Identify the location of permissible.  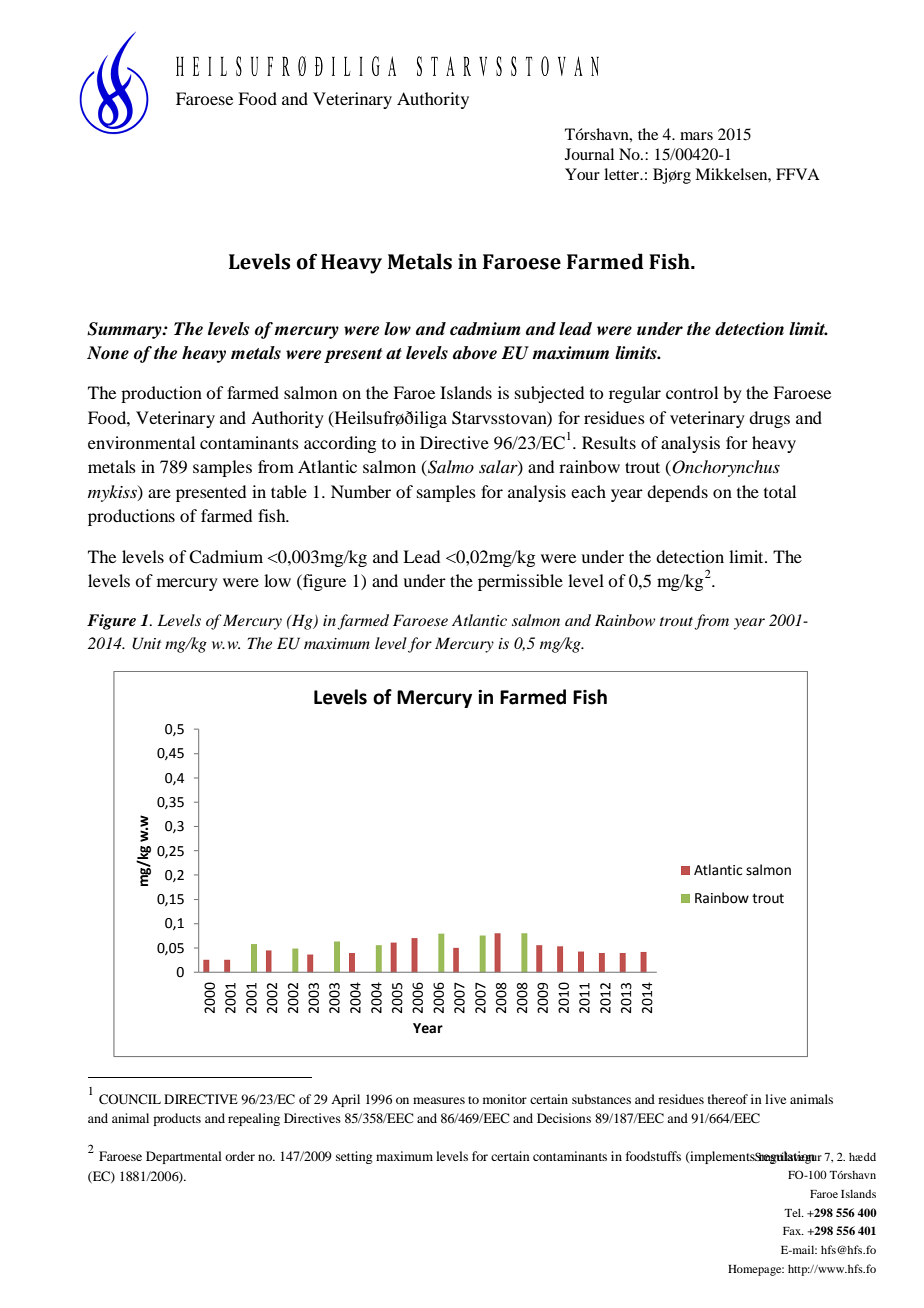
(520, 582).
